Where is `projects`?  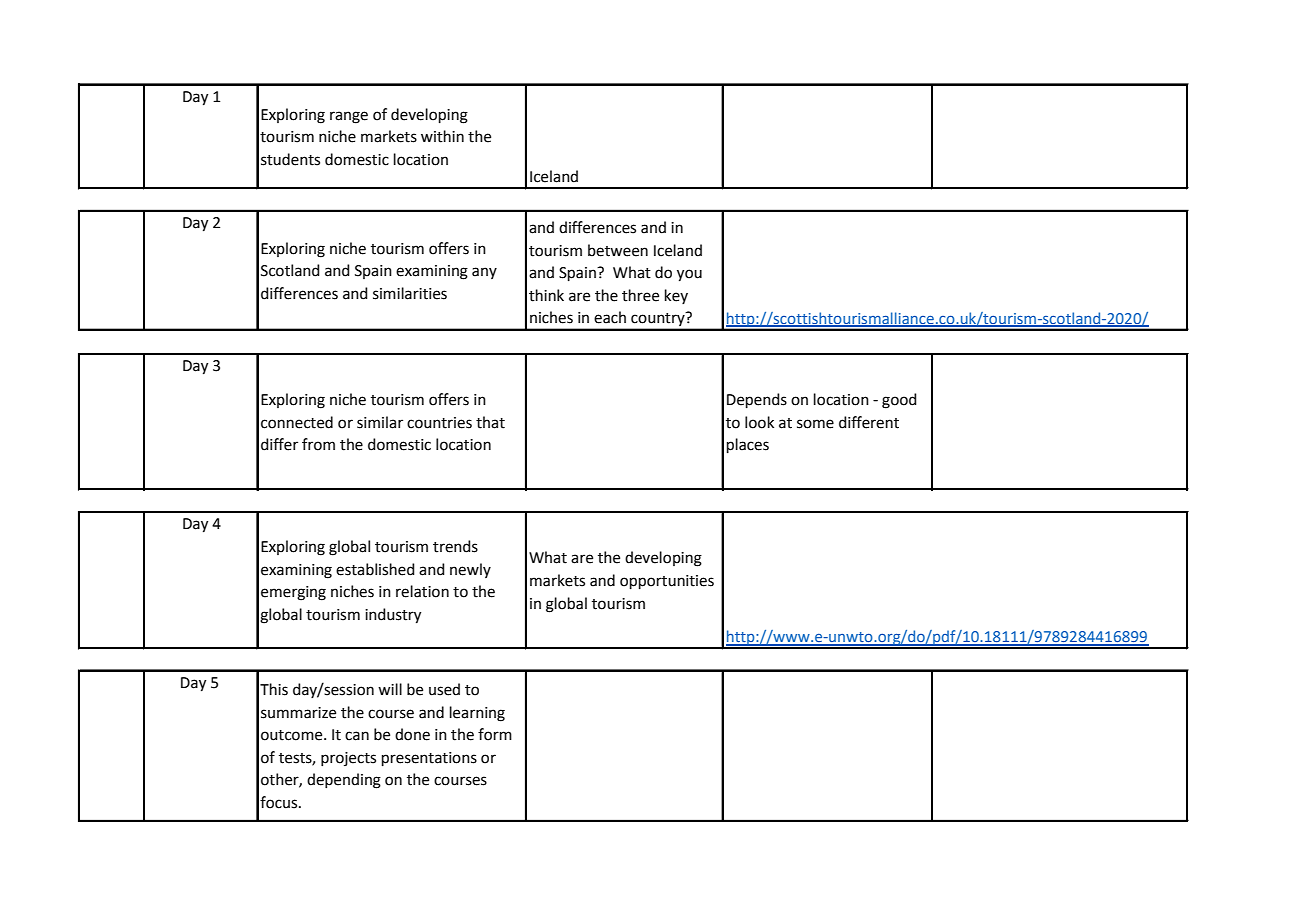 projects is located at coordinates (348, 759).
